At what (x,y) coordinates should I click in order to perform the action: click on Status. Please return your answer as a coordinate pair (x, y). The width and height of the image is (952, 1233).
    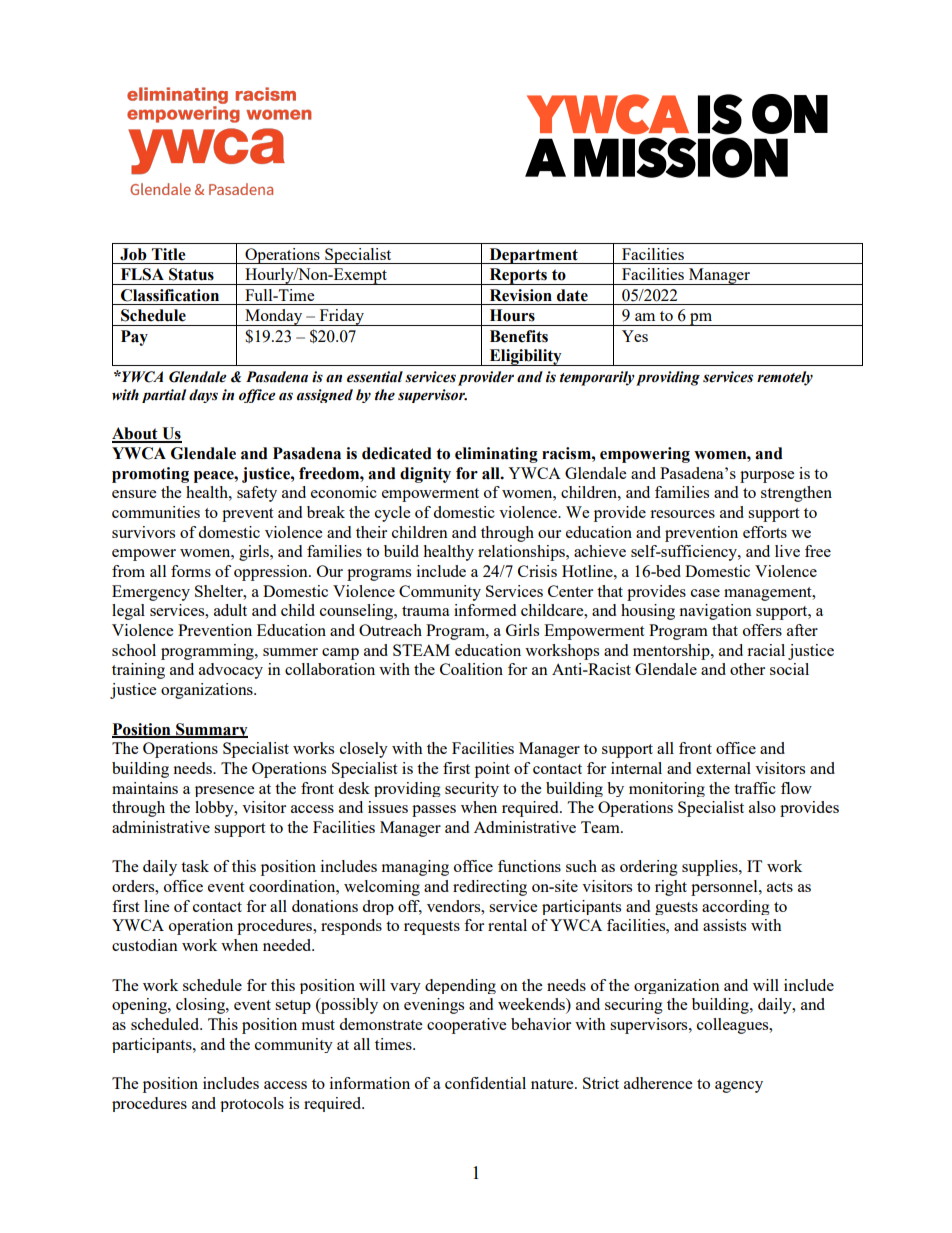
    Looking at the image, I should click on (191, 274).
